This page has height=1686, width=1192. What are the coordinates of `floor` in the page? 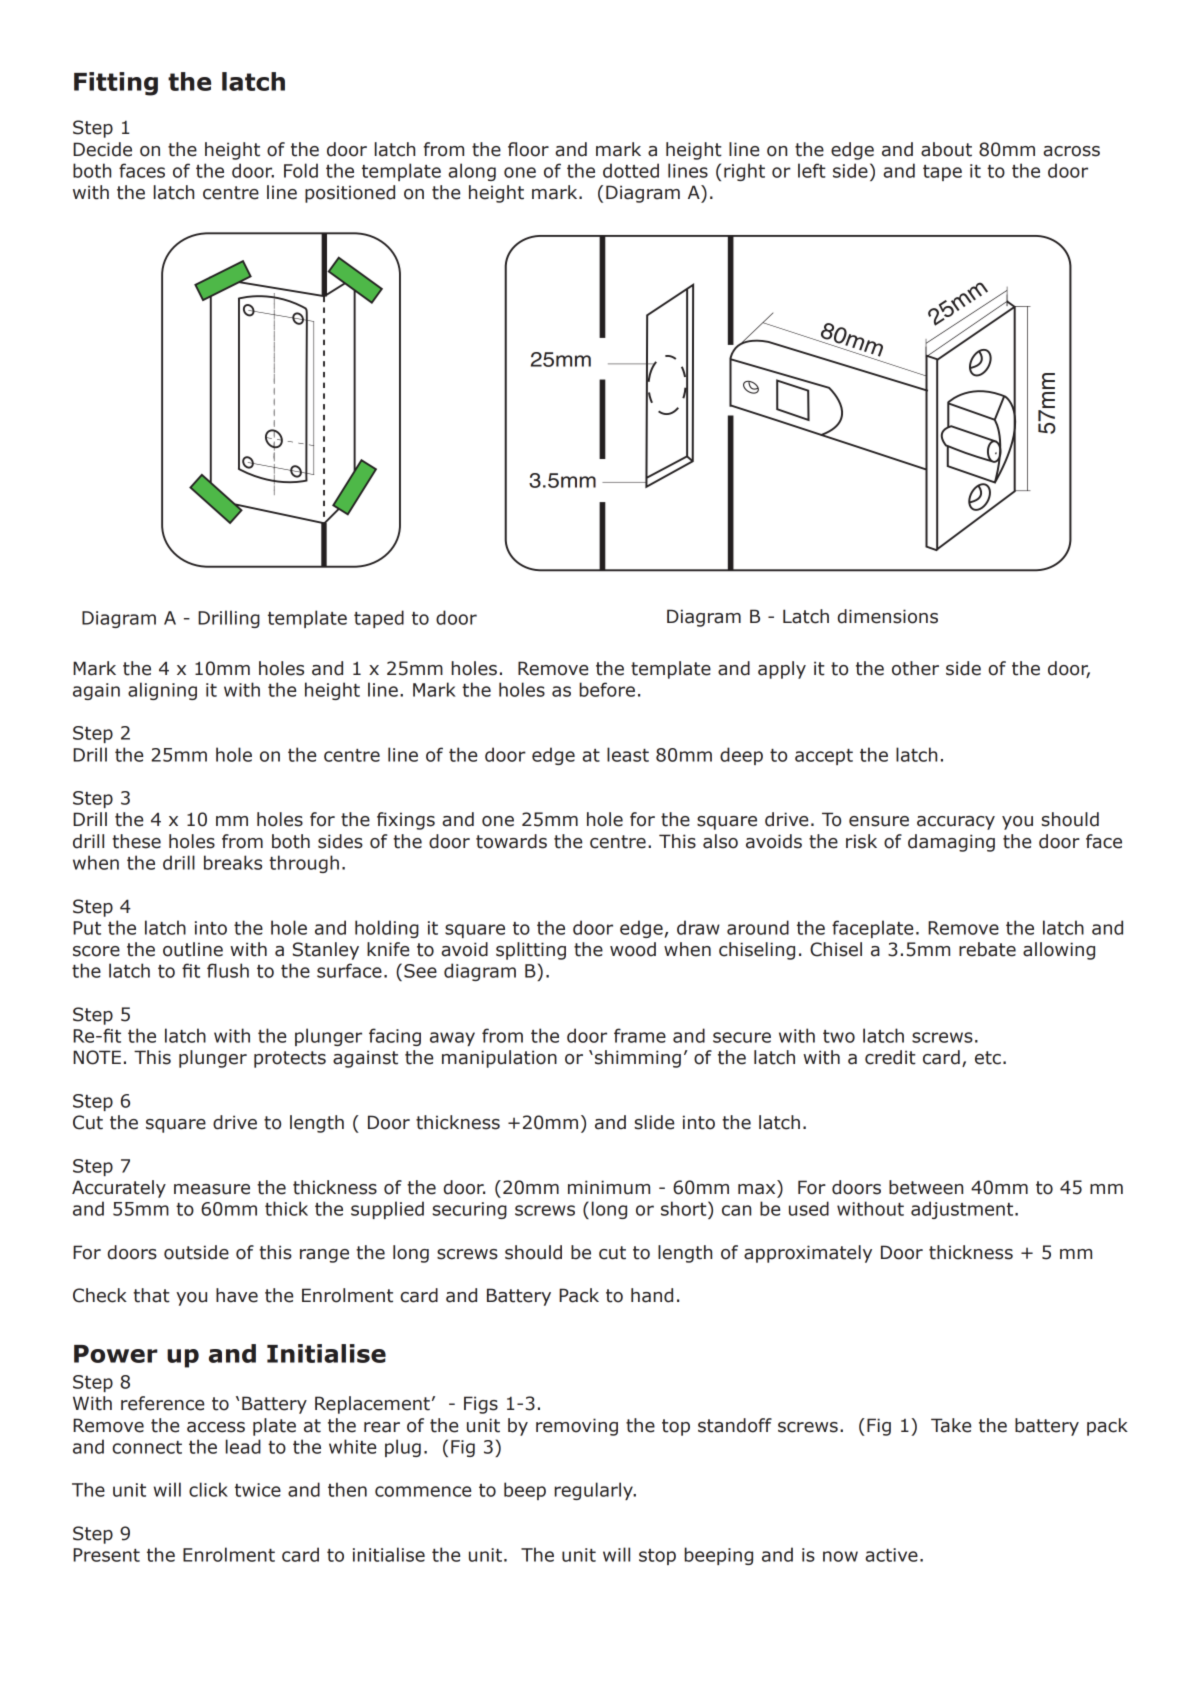 It's located at (528, 149).
